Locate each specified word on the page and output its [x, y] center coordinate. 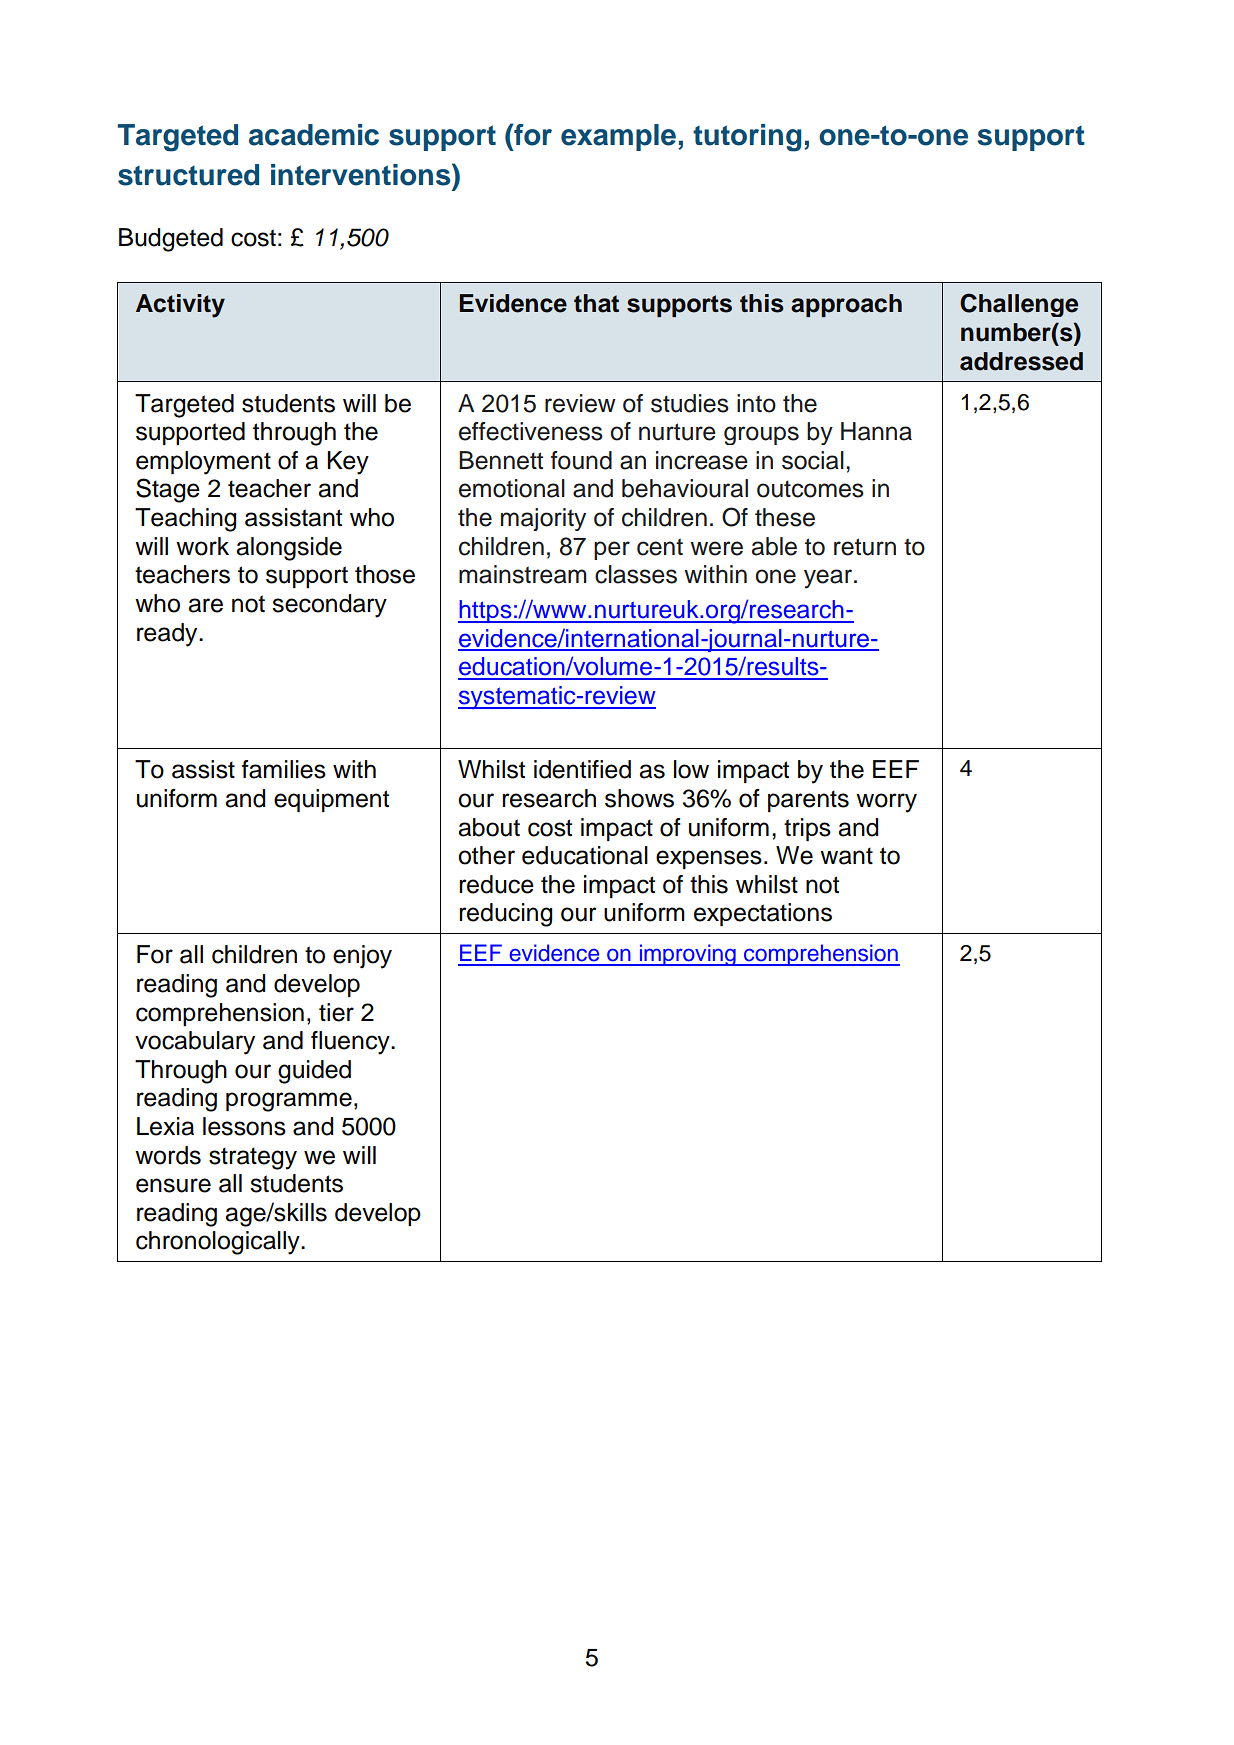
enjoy [362, 957]
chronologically [219, 1243]
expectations [763, 914]
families [284, 769]
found [581, 460]
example [618, 137]
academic [314, 135]
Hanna [876, 431]
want [846, 856]
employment [203, 463]
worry [886, 803]
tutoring [747, 138]
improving [687, 955]
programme [289, 1102]
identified [582, 769]
